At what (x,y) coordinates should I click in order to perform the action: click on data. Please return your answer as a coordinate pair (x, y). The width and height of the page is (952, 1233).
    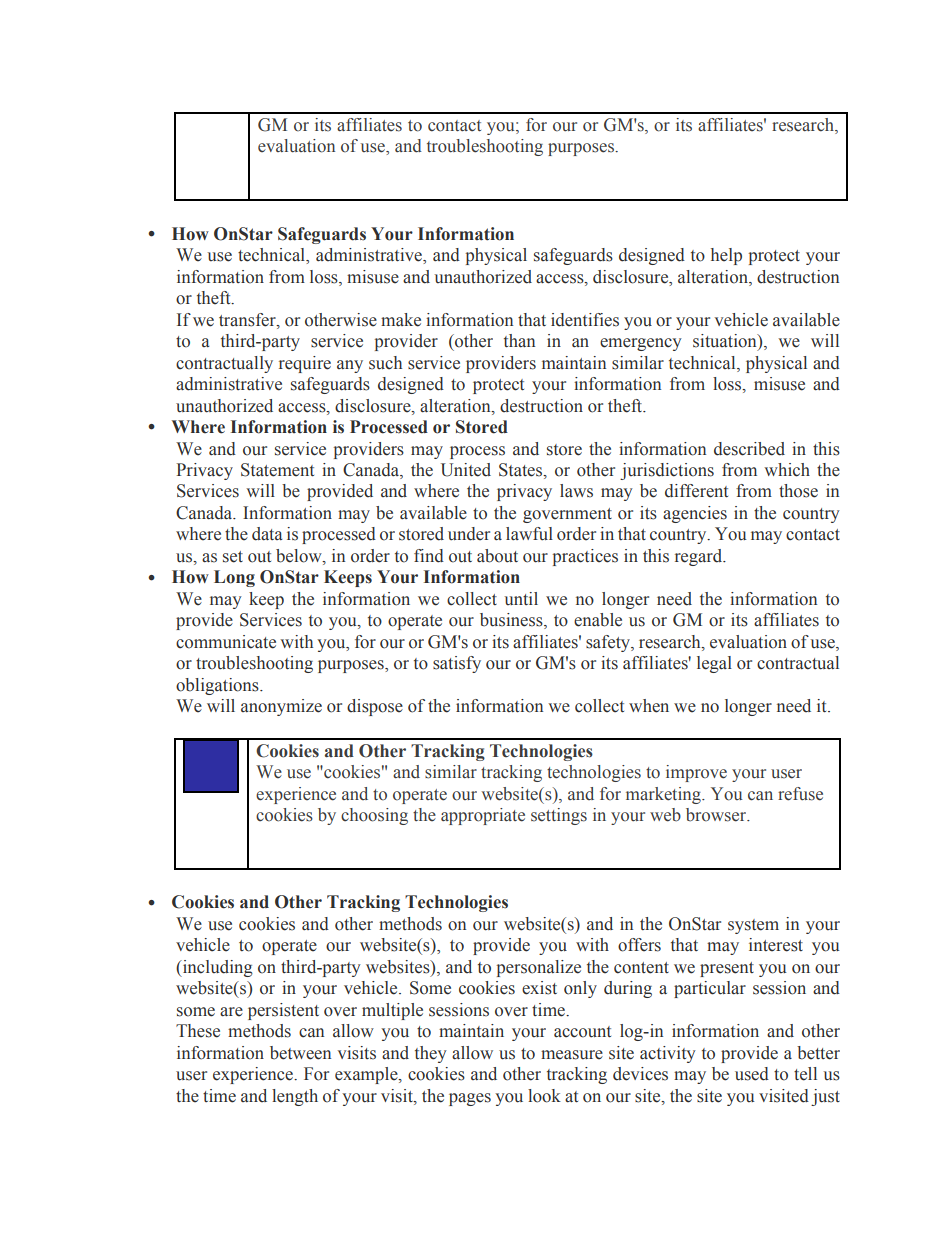
    Looking at the image, I should click on (267, 534).
